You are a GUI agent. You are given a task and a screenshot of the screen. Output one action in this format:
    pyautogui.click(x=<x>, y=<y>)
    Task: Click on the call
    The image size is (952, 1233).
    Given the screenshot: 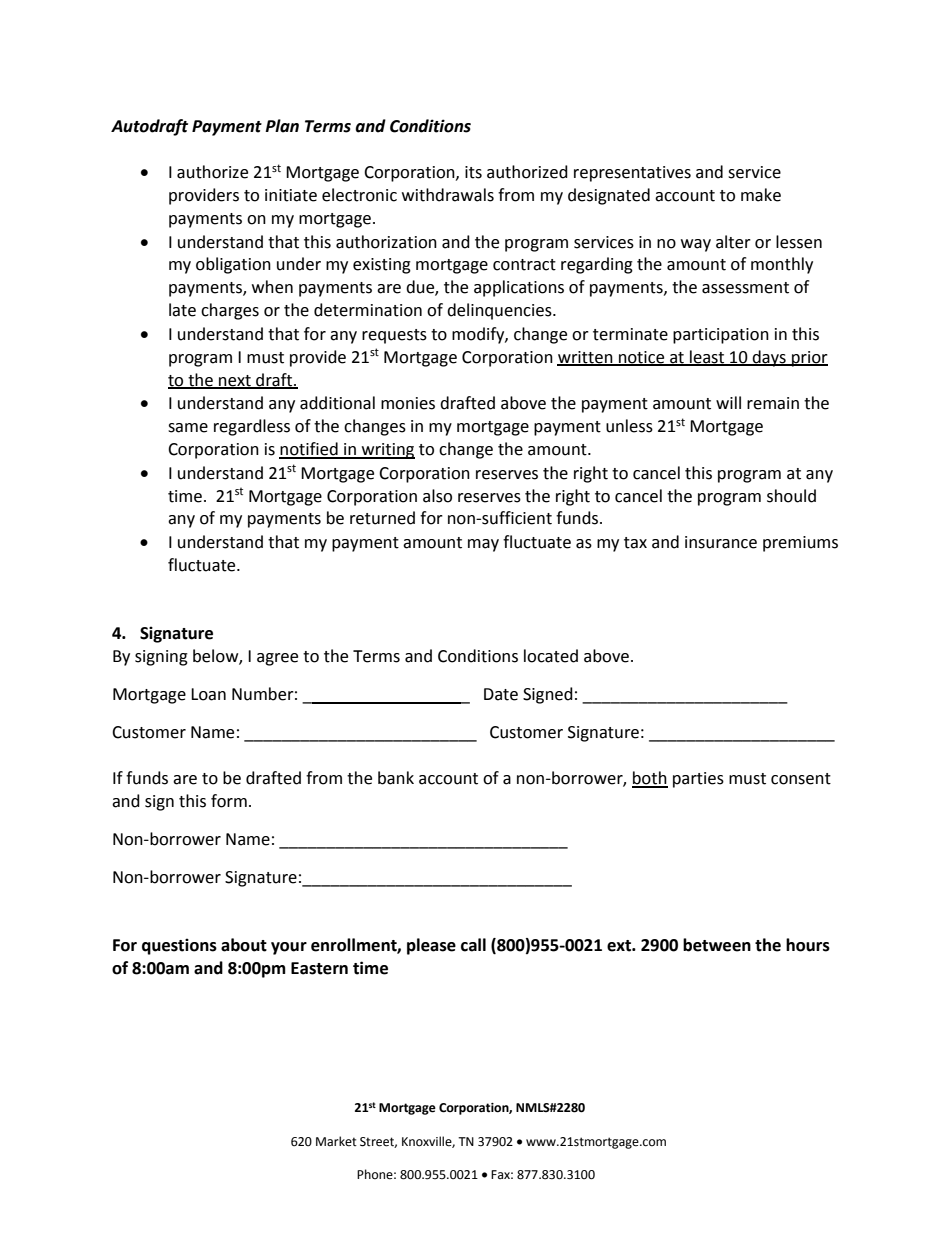 What is the action you would take?
    pyautogui.click(x=473, y=945)
